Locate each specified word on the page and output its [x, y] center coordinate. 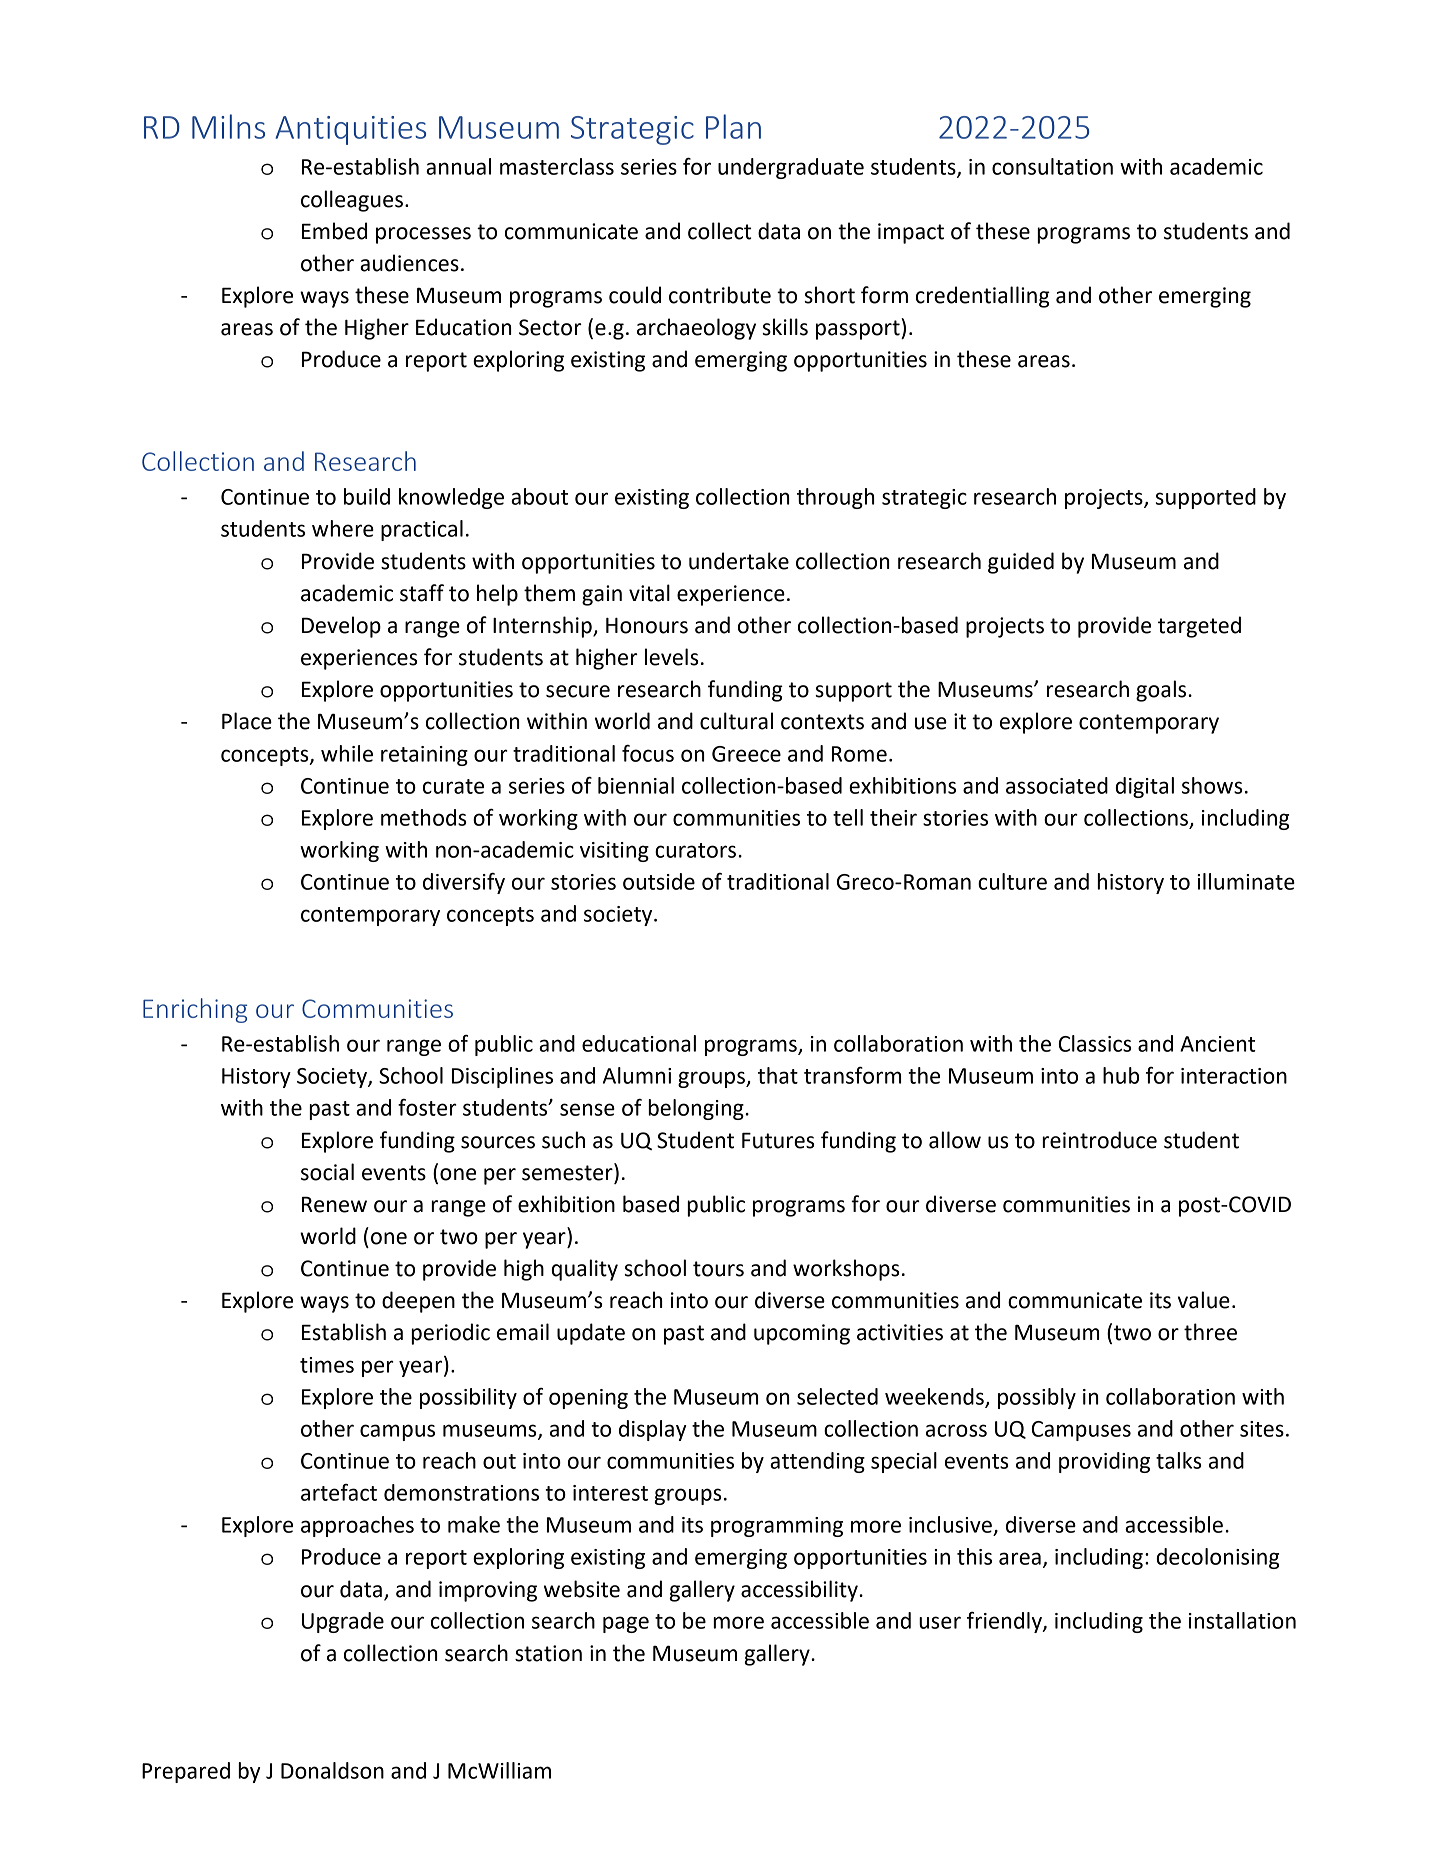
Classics [1094, 1043]
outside [659, 881]
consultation [1052, 166]
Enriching [195, 1010]
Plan [733, 126]
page [626, 1624]
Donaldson [332, 1770]
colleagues [352, 201]
